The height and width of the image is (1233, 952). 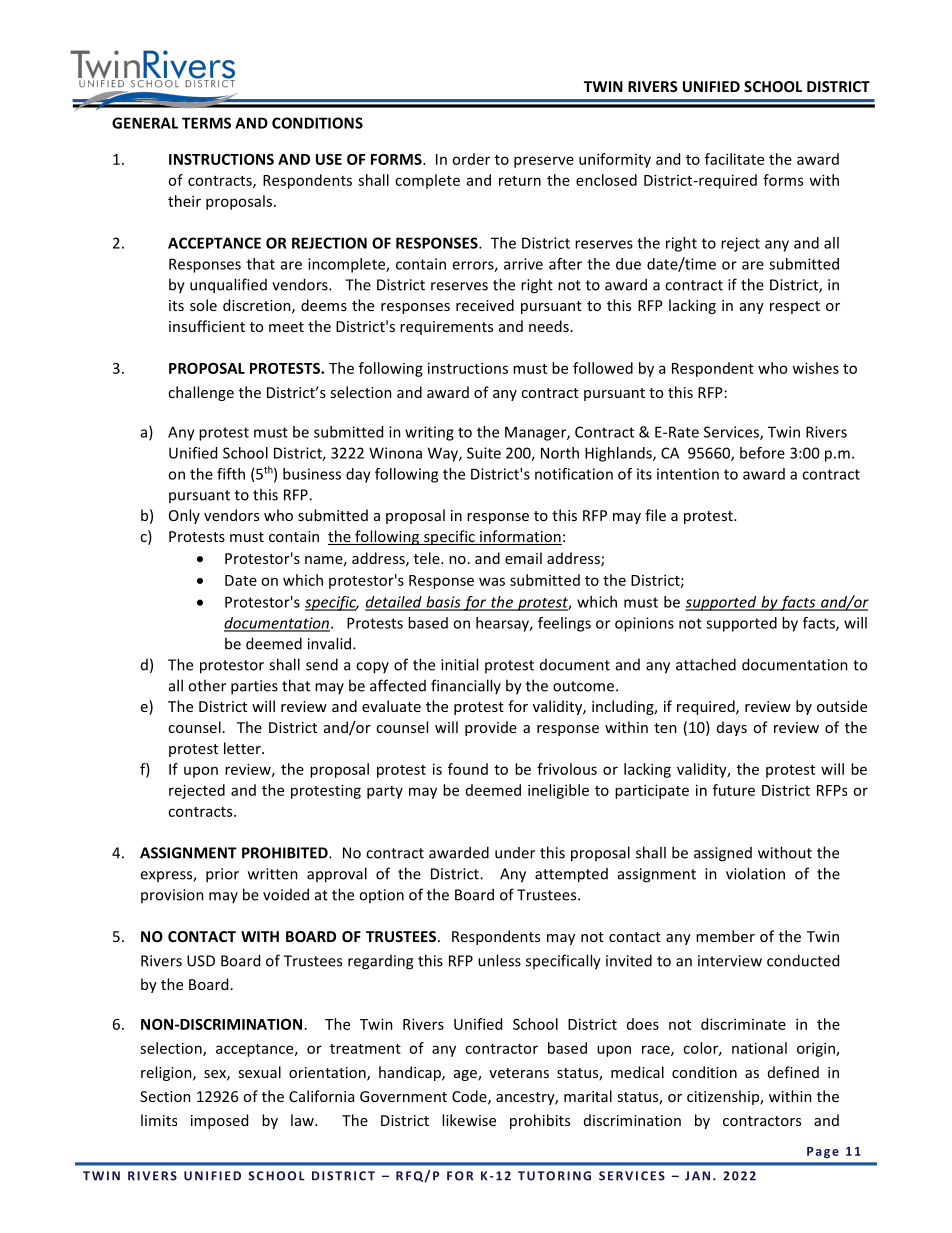 I want to click on prior, so click(x=222, y=875).
